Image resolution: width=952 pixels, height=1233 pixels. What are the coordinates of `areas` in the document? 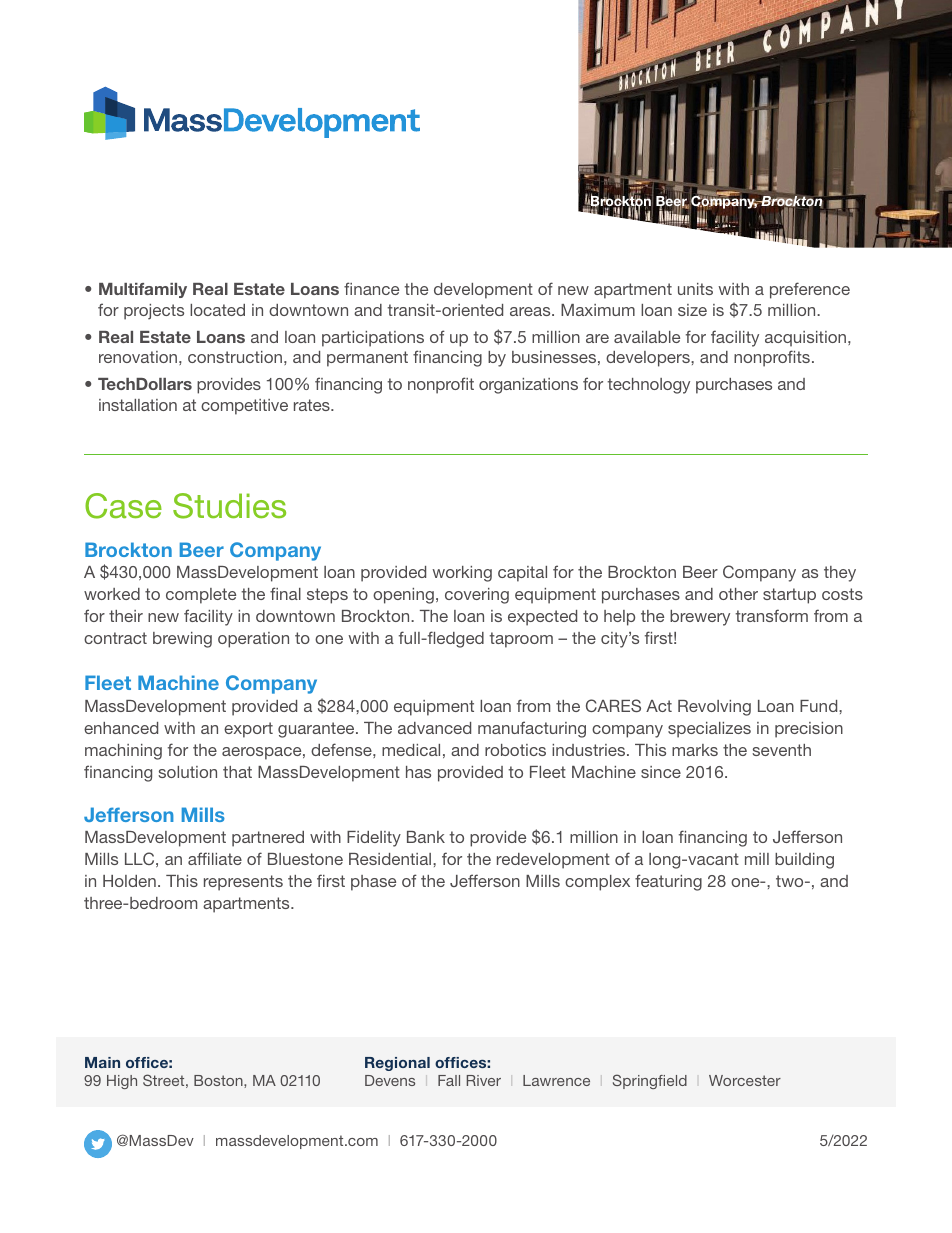 It's located at (531, 311).
